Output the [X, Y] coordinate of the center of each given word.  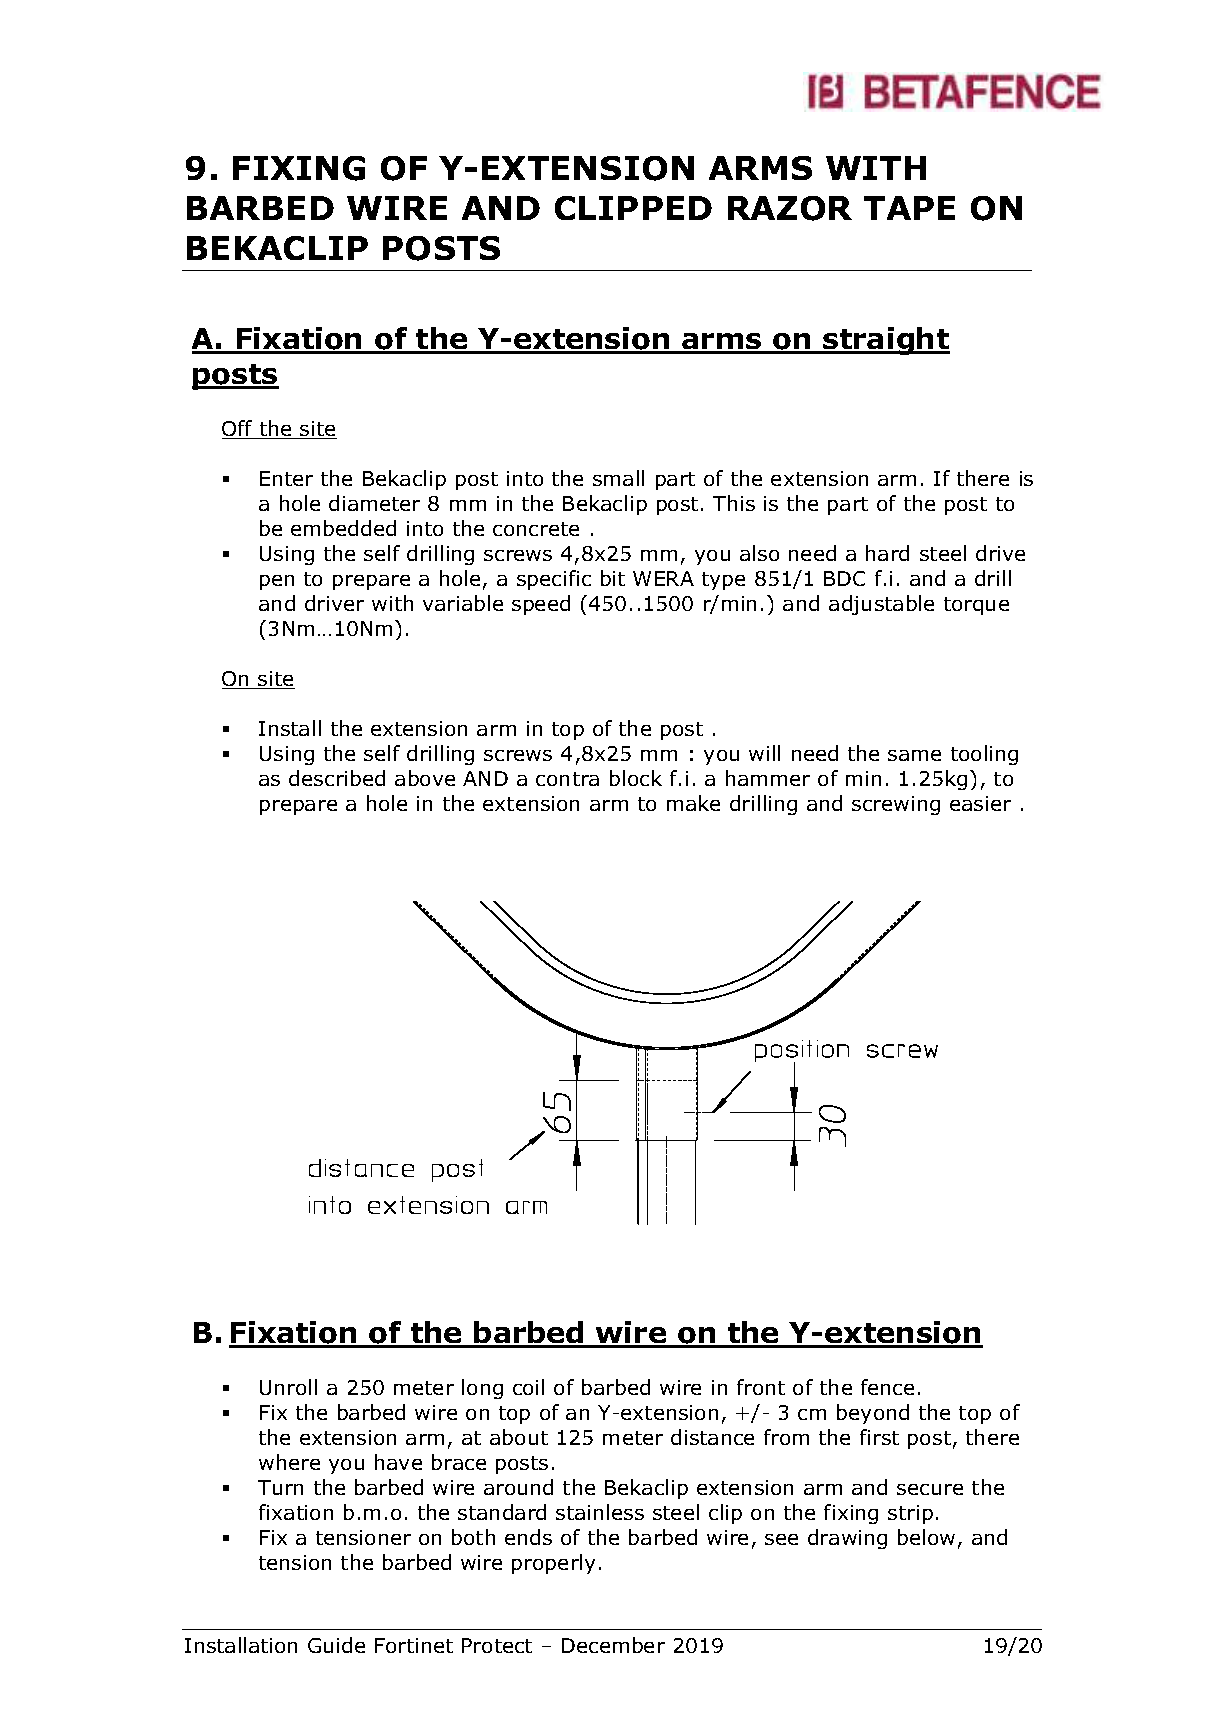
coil [528, 1387]
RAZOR [790, 208]
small [618, 478]
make [693, 803]
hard [887, 553]
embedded [343, 528]
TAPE [909, 208]
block [636, 778]
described [337, 778]
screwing [896, 805]
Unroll [288, 1387]
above [425, 778]
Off [238, 429]
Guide [336, 1645]
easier [980, 803]
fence [887, 1387]
